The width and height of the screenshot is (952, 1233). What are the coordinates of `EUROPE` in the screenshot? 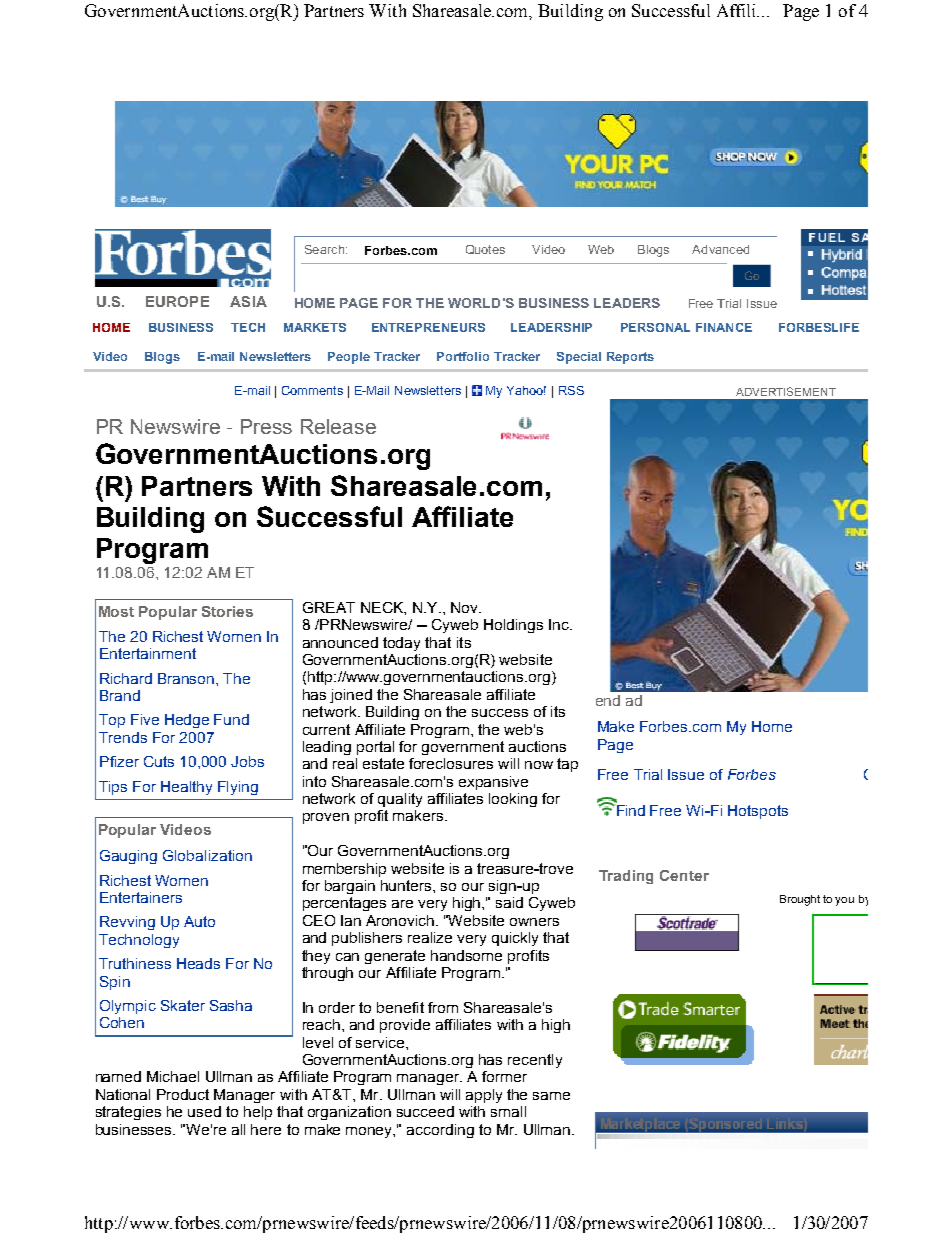 It's located at (177, 301).
